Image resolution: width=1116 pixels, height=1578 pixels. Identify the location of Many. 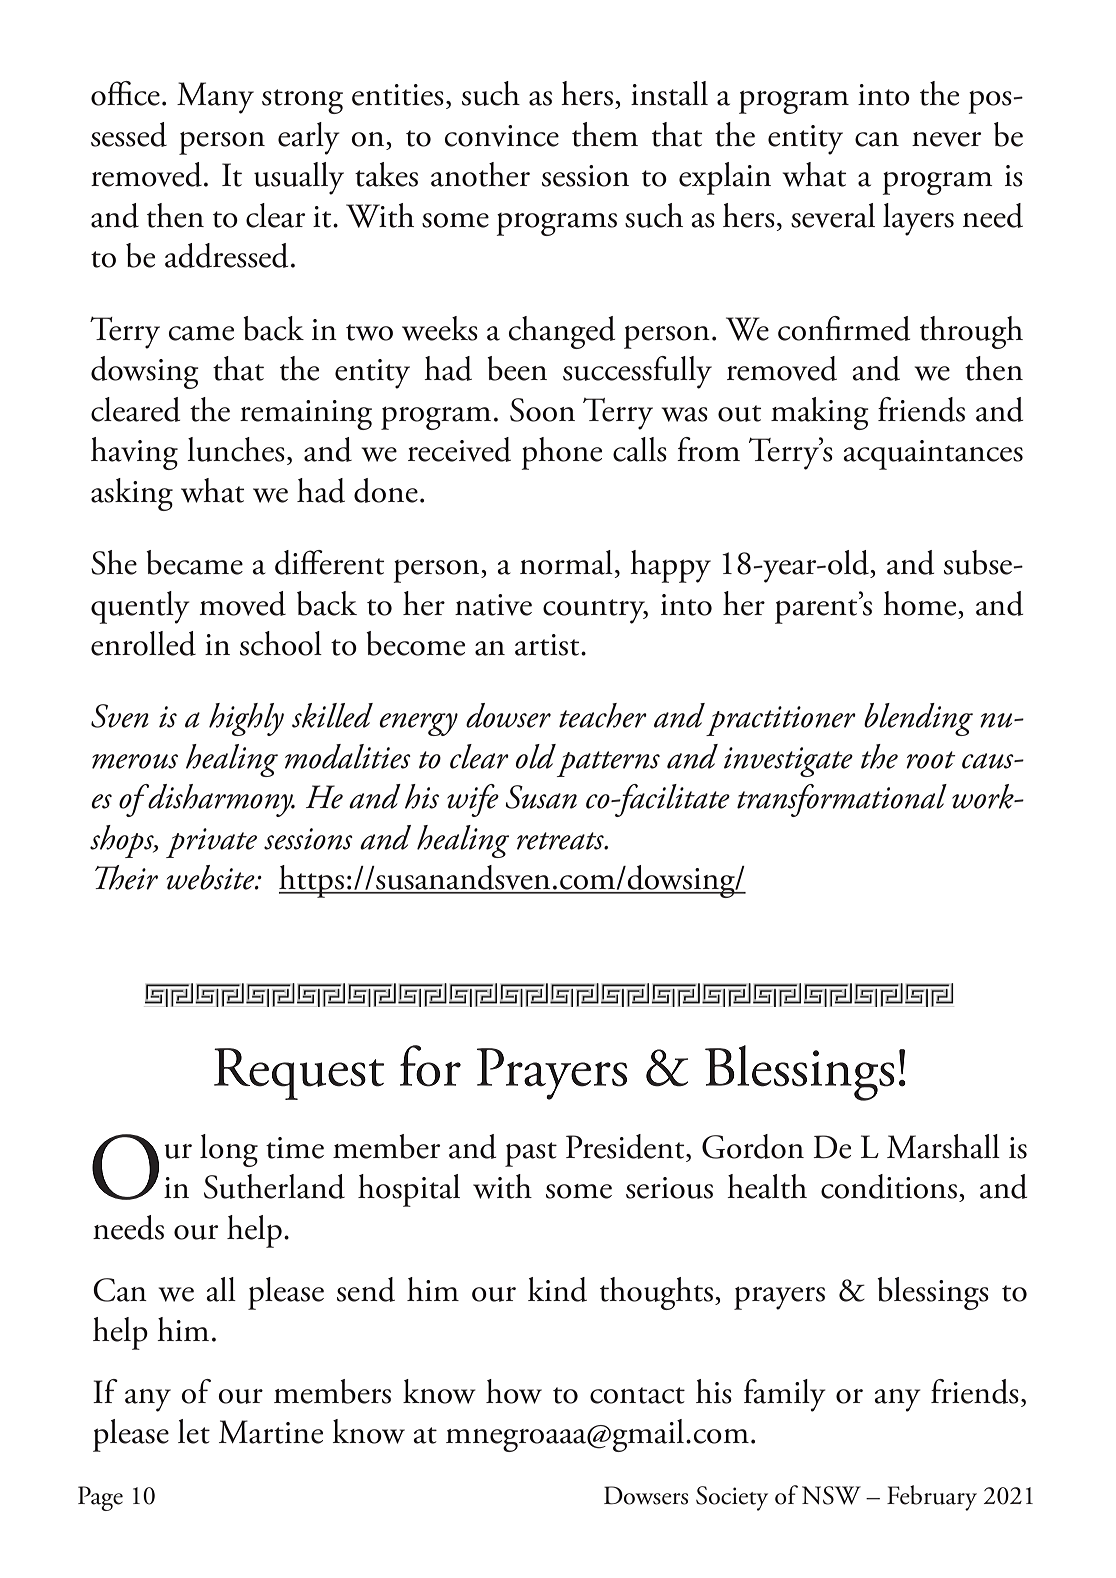
(215, 98).
